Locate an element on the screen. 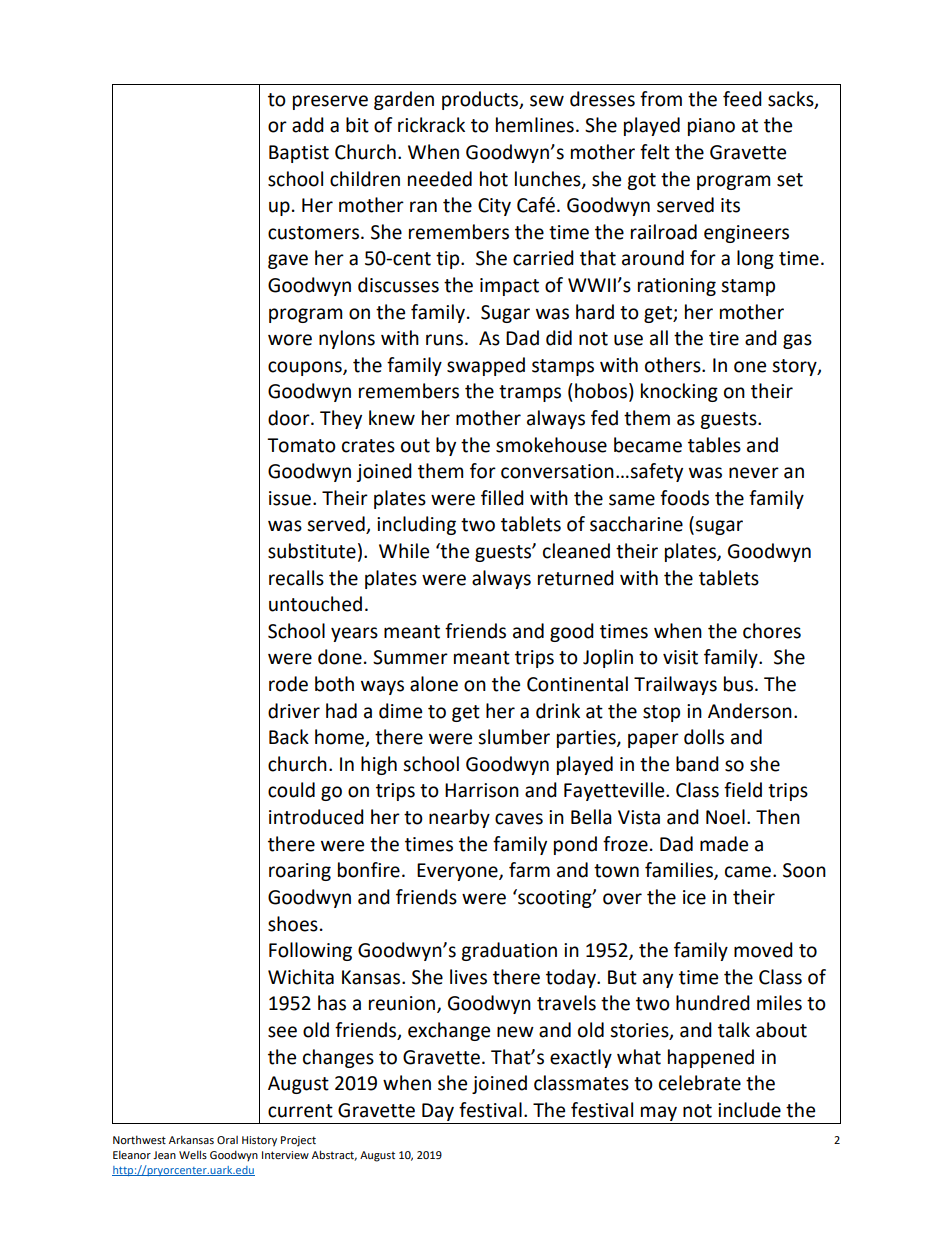 The height and width of the screenshot is (1233, 952). exchange is located at coordinates (449, 1031).
